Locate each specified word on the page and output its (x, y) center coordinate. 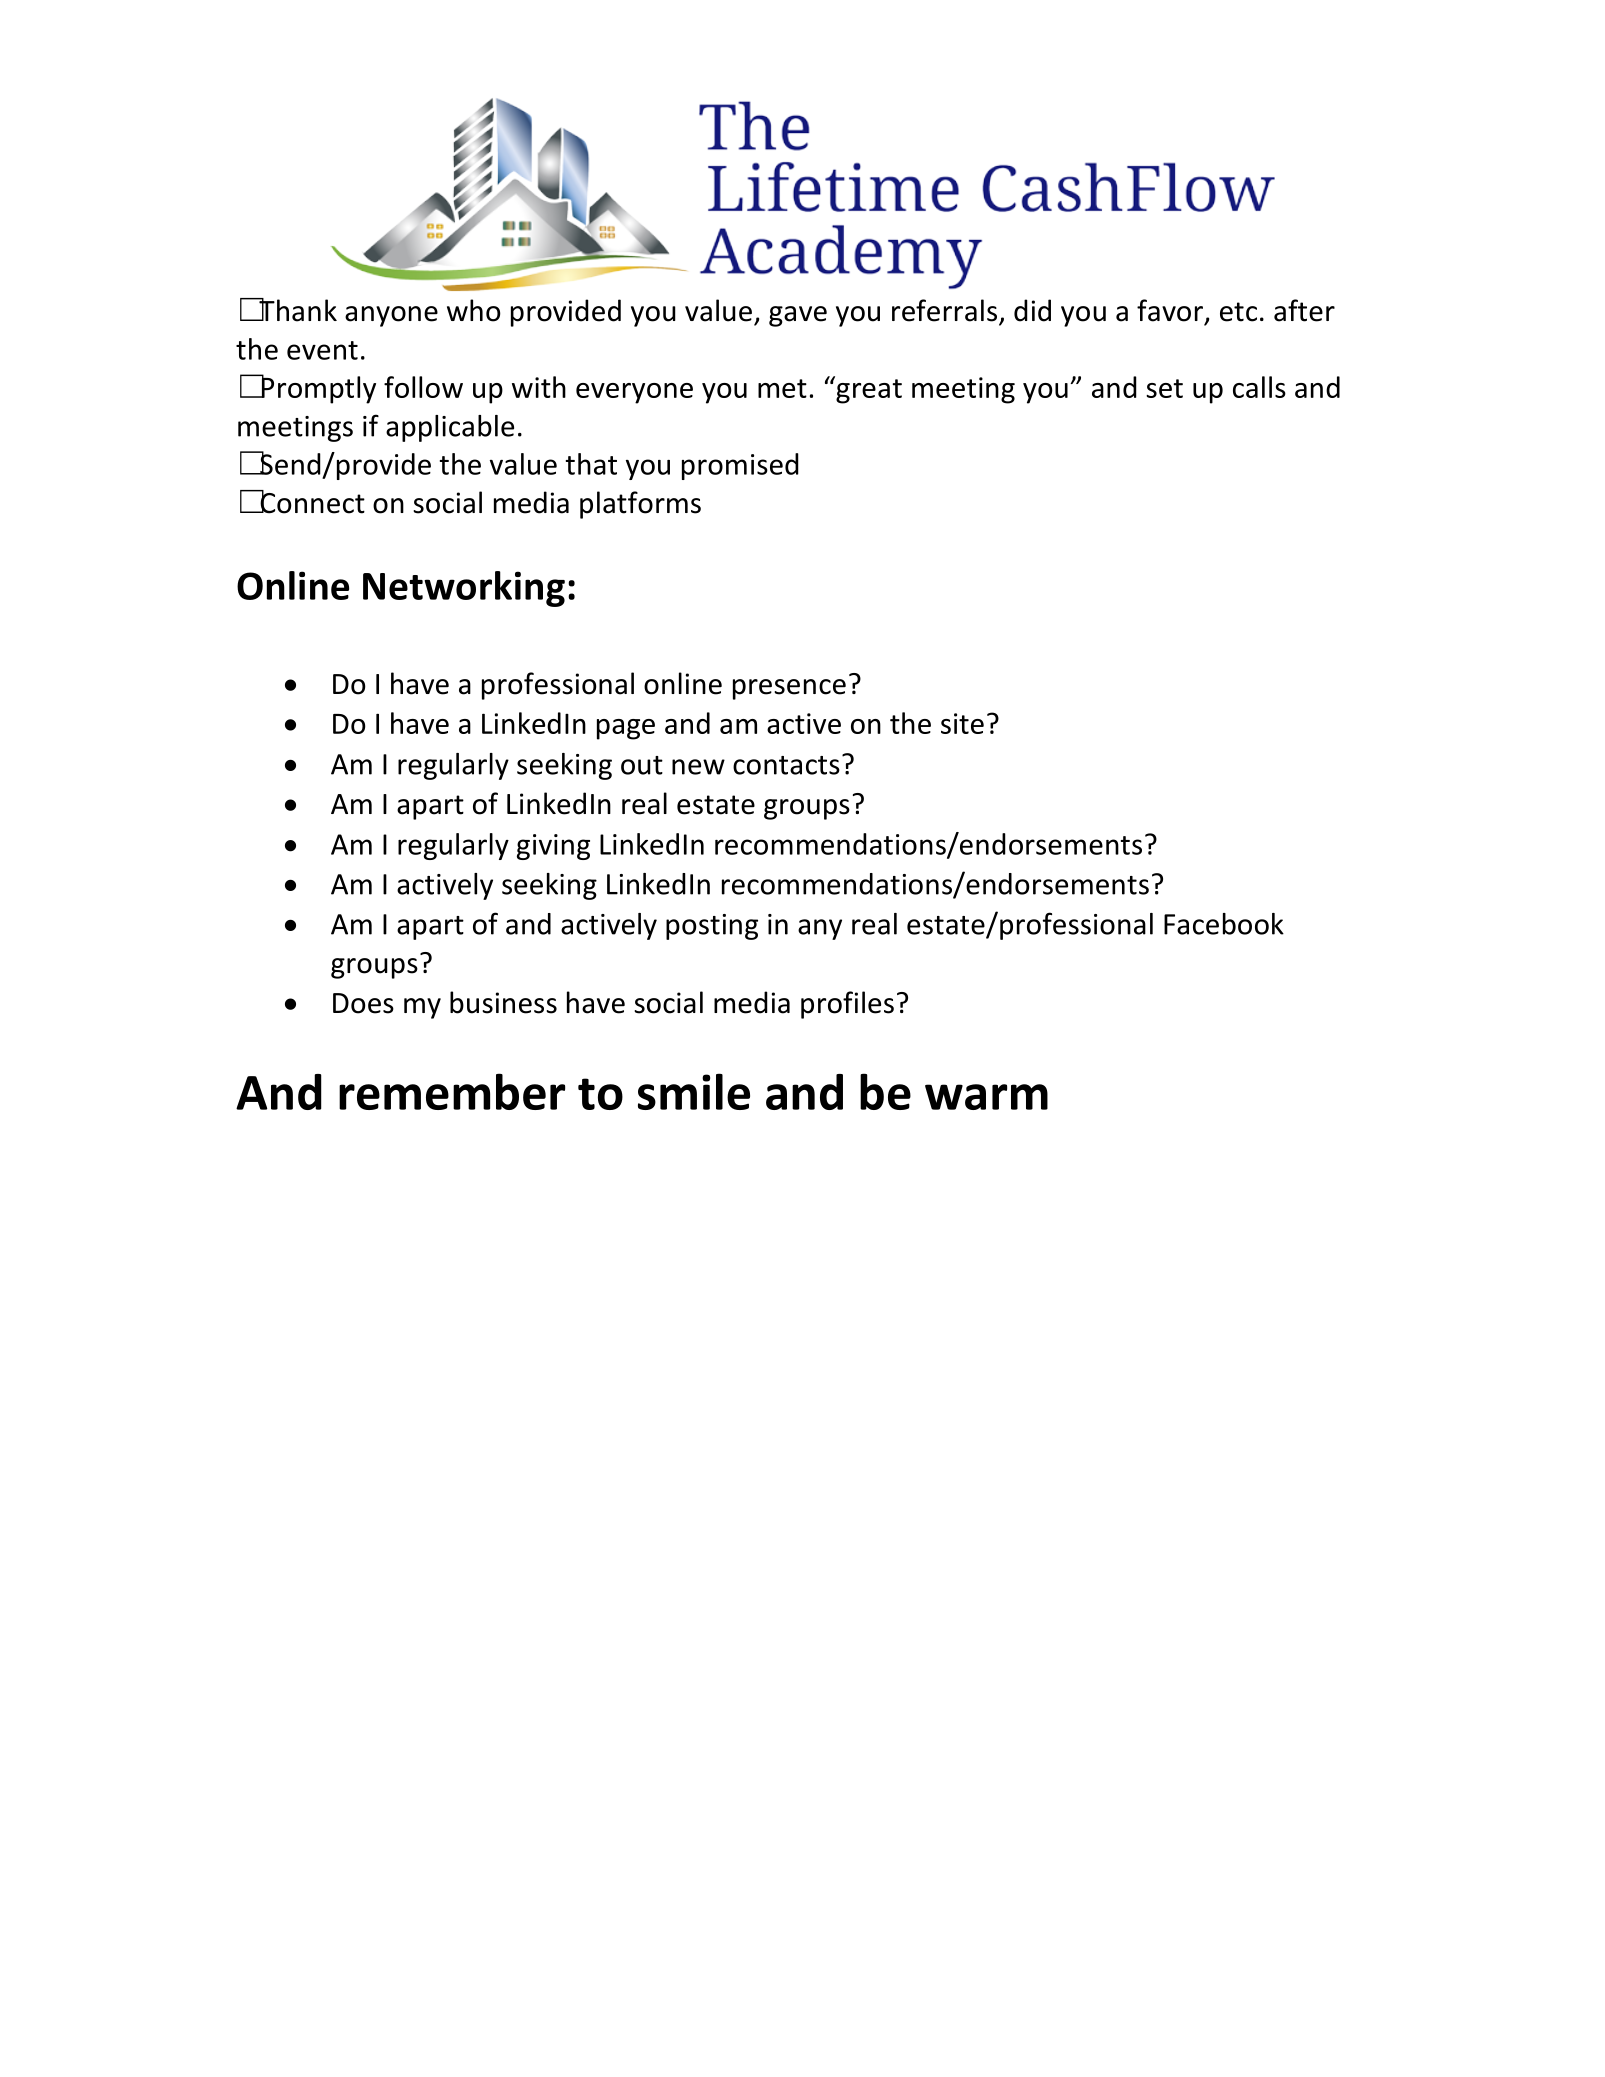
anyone (391, 316)
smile (694, 1091)
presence (789, 689)
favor (1170, 310)
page (626, 729)
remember (452, 1091)
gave (798, 316)
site (962, 723)
